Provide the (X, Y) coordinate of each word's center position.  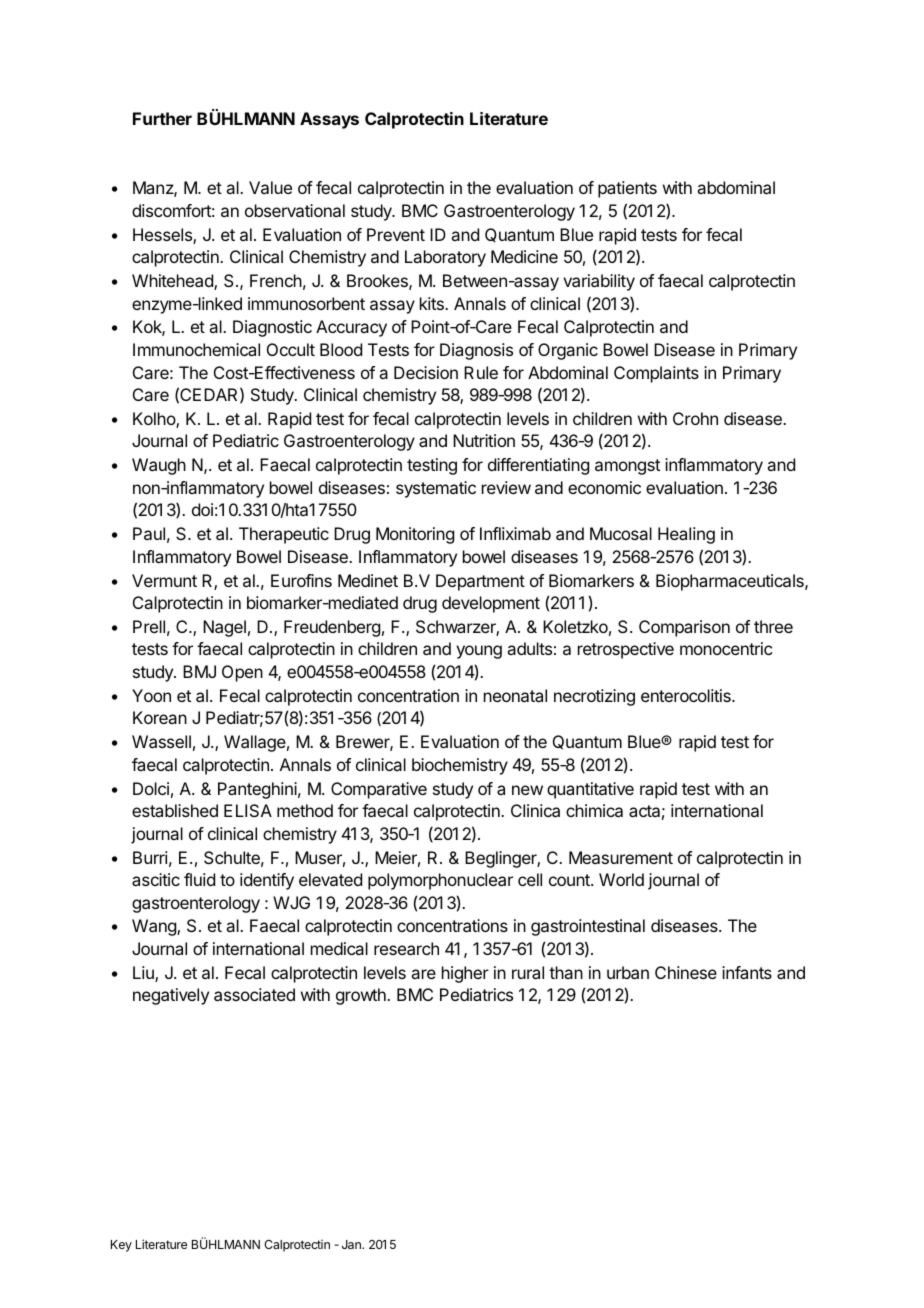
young (479, 652)
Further (162, 118)
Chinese (686, 972)
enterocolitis (687, 695)
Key (121, 1246)
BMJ (199, 671)
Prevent (396, 234)
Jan (352, 1244)
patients (627, 189)
